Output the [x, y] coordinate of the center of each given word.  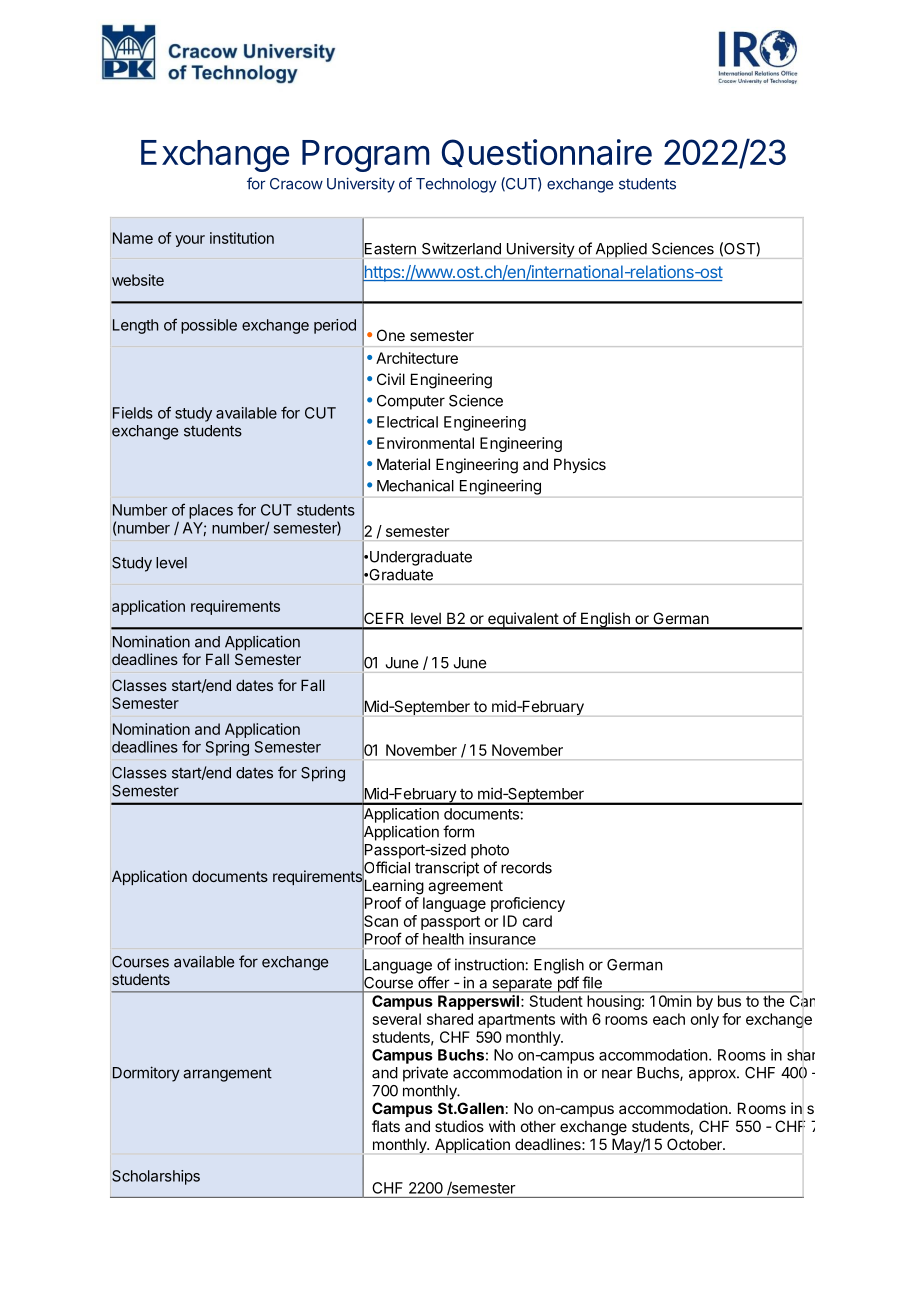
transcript [447, 869]
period [335, 326]
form [458, 831]
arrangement [227, 1075]
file [592, 982]
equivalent [523, 621]
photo [490, 851]
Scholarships [156, 1177]
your [190, 241]
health [443, 939]
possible [209, 326]
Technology [456, 185]
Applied [621, 250]
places [211, 511]
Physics [580, 465]
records [526, 868]
